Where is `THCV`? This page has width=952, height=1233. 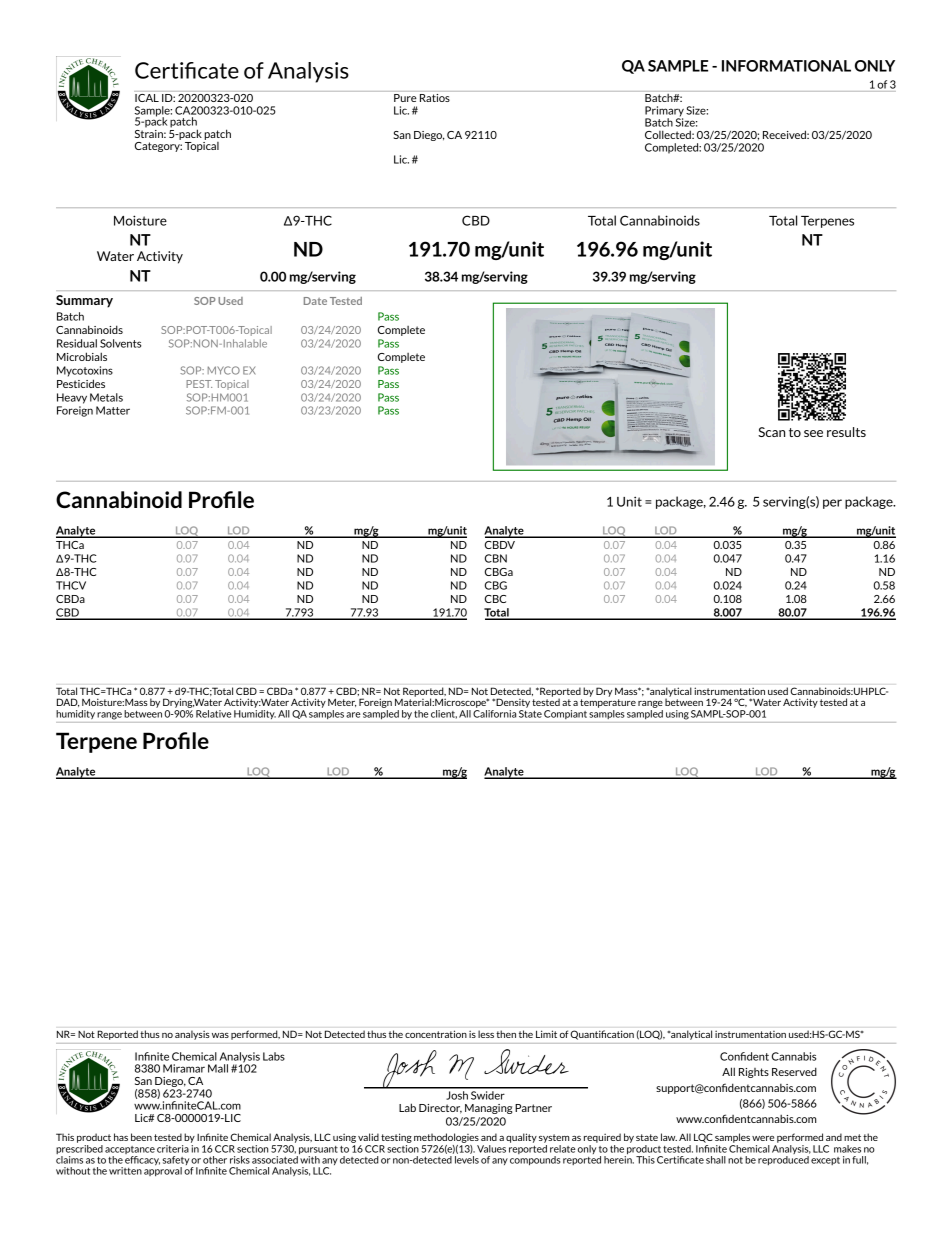
THCV is located at coordinates (71, 585).
